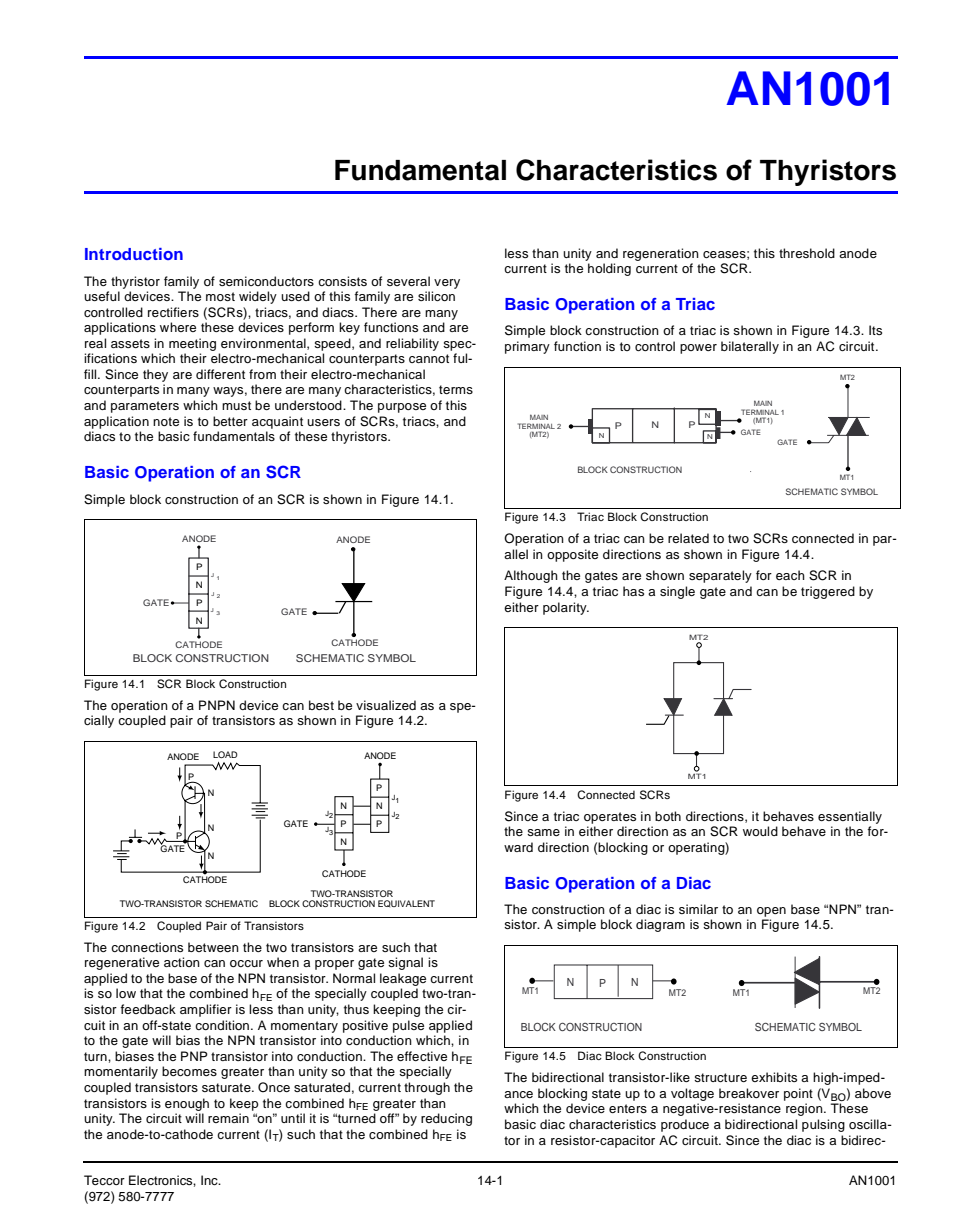 Image resolution: width=953 pixels, height=1232 pixels. I want to click on LOAD, so click(225, 754).
